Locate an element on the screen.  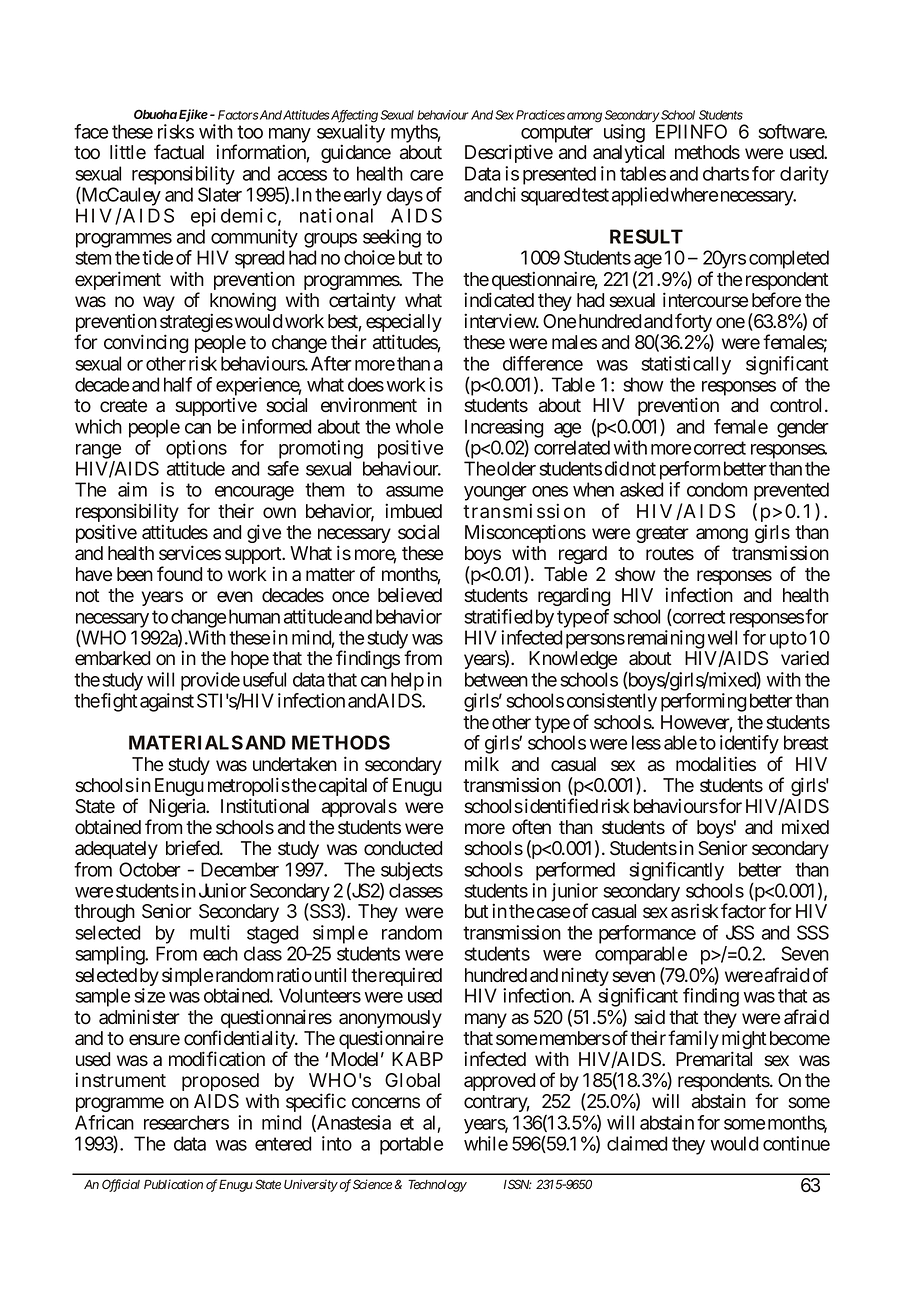
care is located at coordinates (426, 175).
